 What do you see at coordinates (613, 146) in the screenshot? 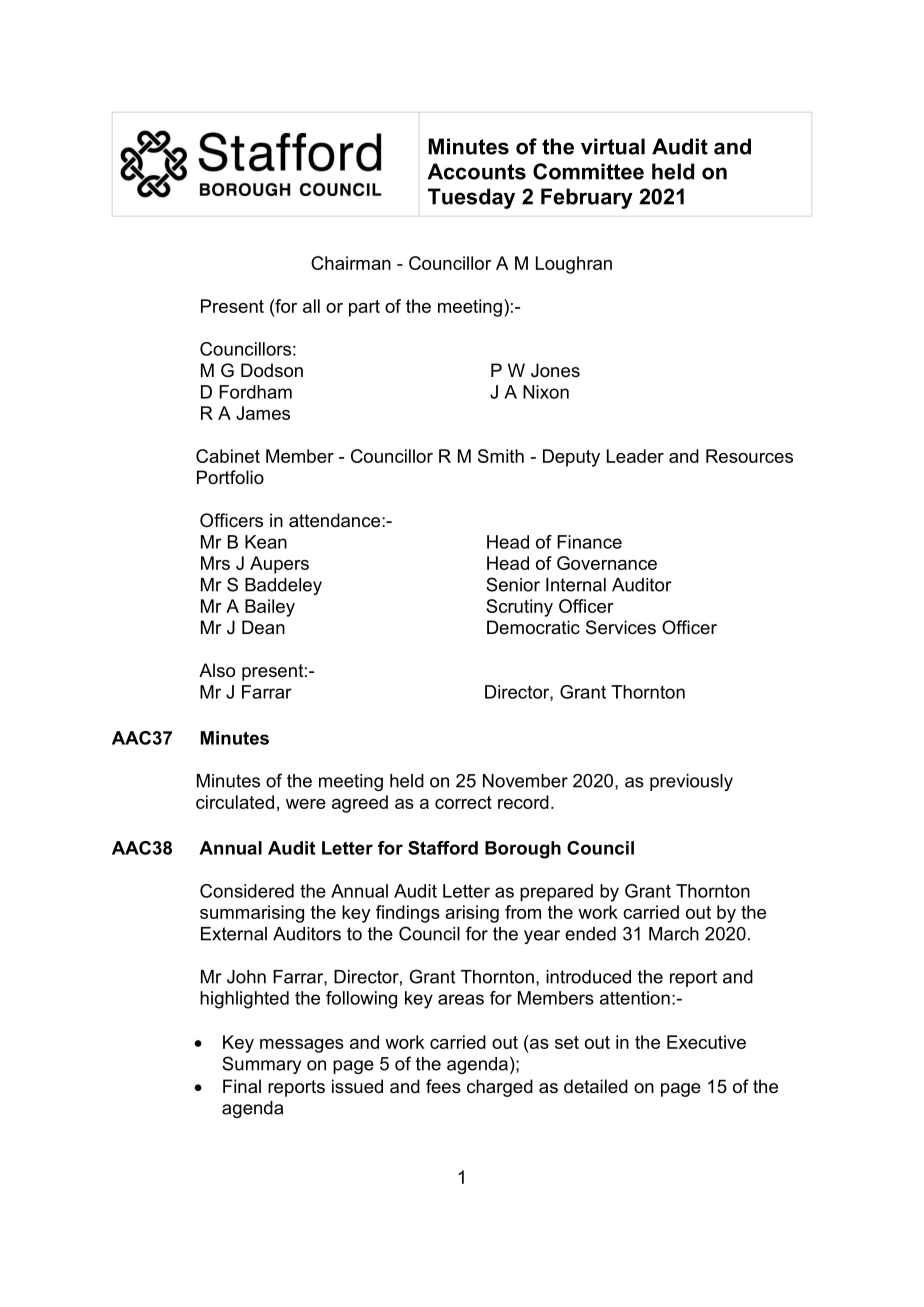
I see `virtual` at bounding box center [613, 146].
